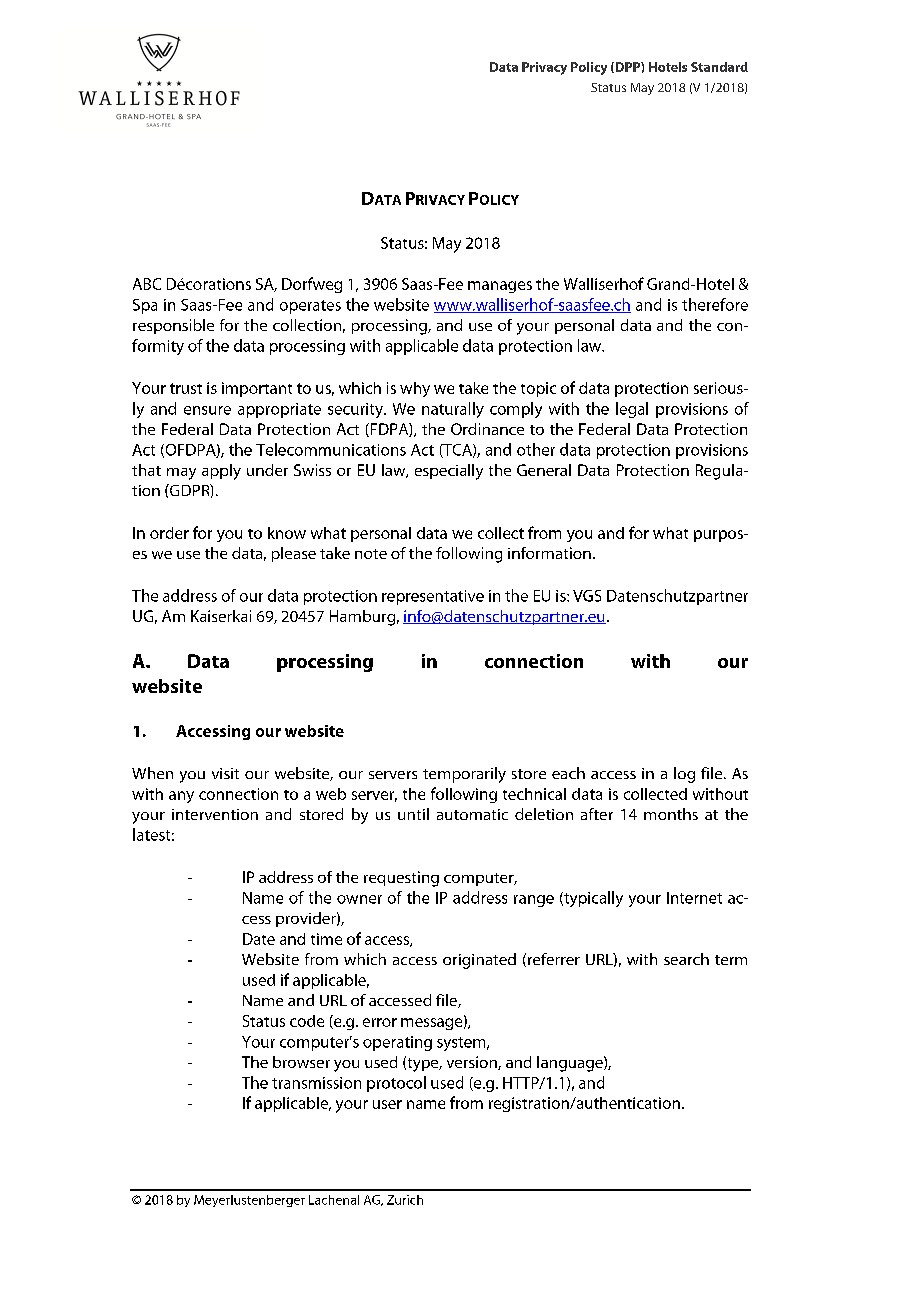 Image resolution: width=924 pixels, height=1308 pixels. What do you see at coordinates (147, 284) in the document?
I see `ABC` at bounding box center [147, 284].
